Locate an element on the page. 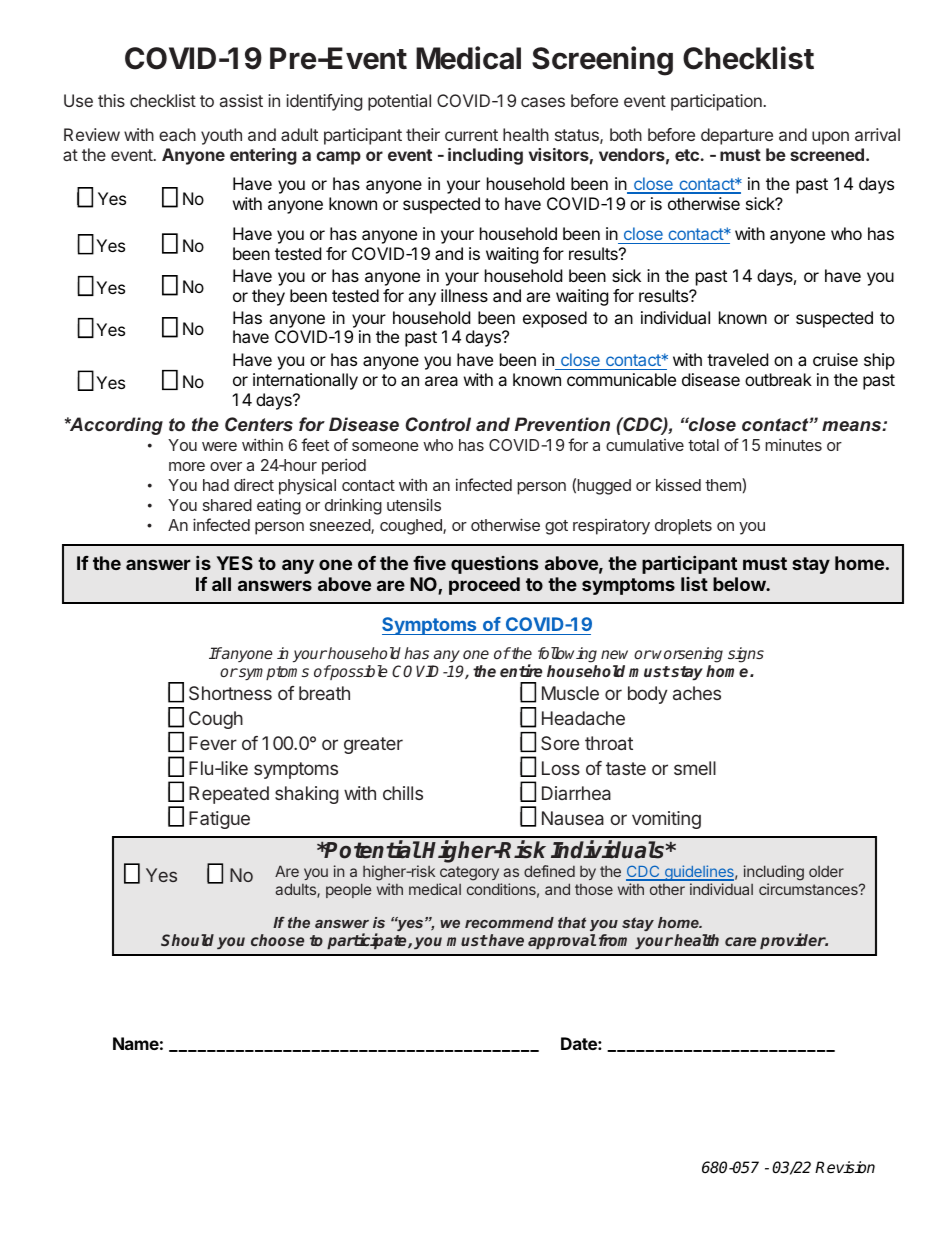 The height and width of the page is (1233, 952). proceed is located at coordinates (484, 586).
